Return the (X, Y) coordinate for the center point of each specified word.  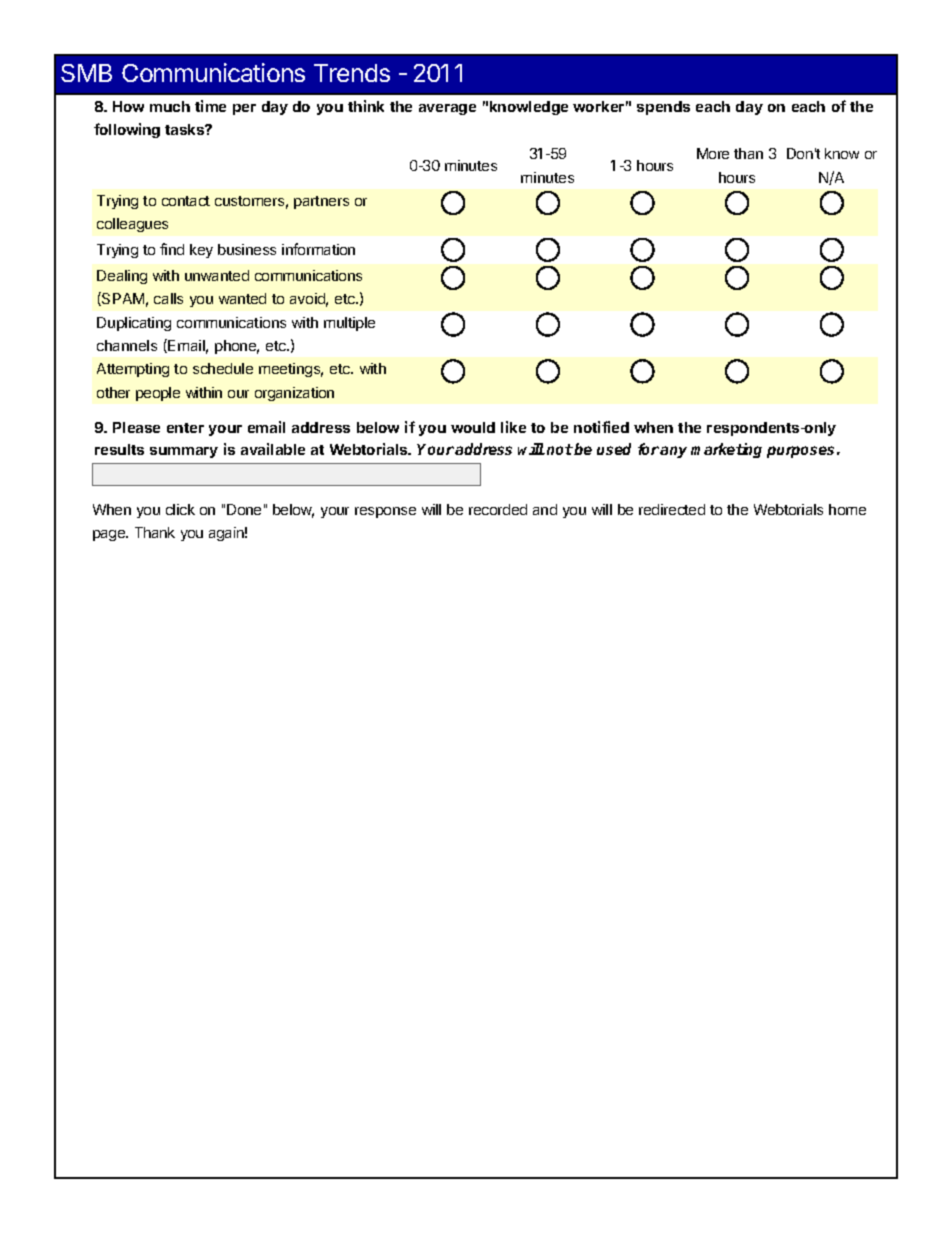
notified (601, 427)
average (447, 109)
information (318, 249)
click (180, 509)
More (713, 153)
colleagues (132, 225)
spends (663, 108)
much (170, 106)
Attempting (133, 370)
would (473, 427)
